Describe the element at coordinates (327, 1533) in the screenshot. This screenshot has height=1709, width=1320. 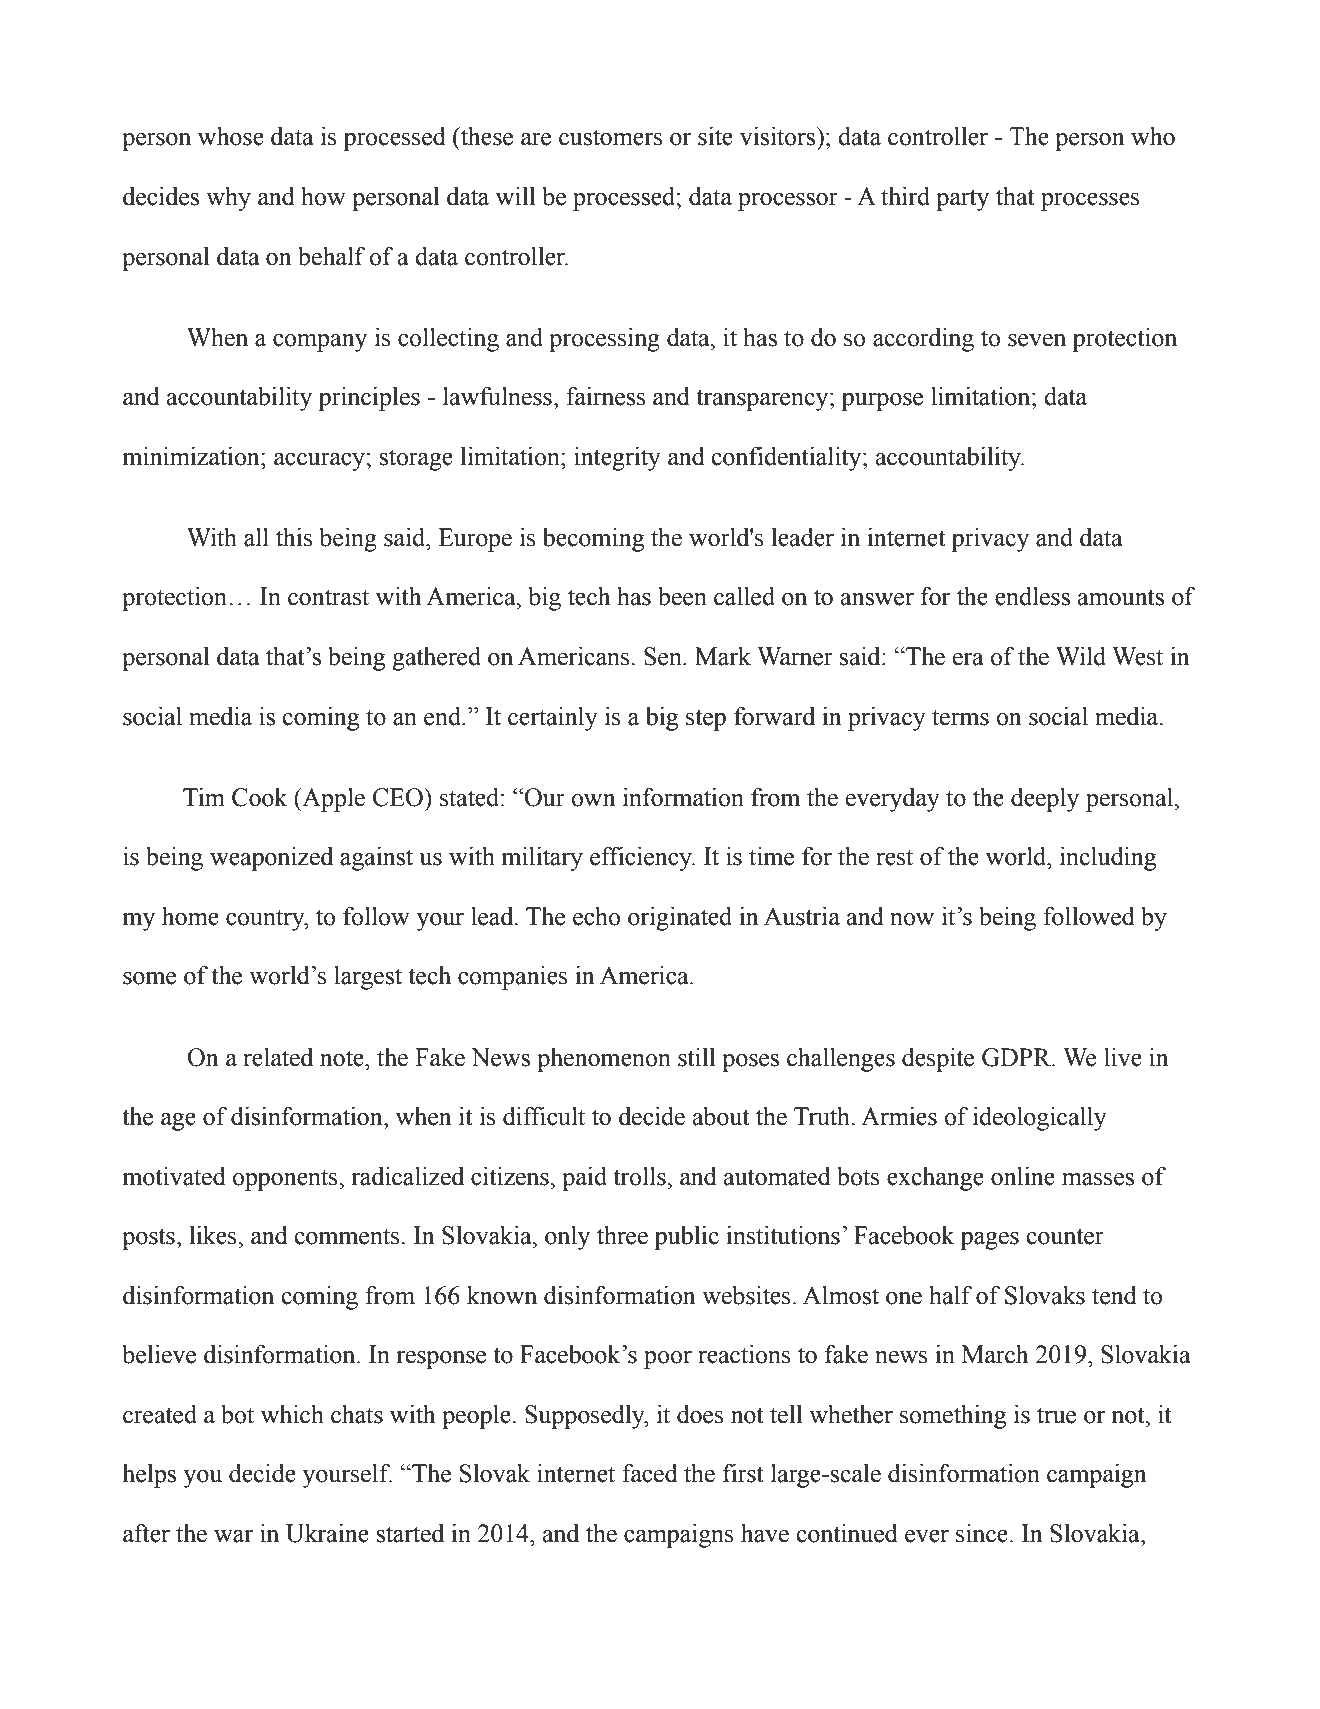
I see `Ukraine` at that location.
